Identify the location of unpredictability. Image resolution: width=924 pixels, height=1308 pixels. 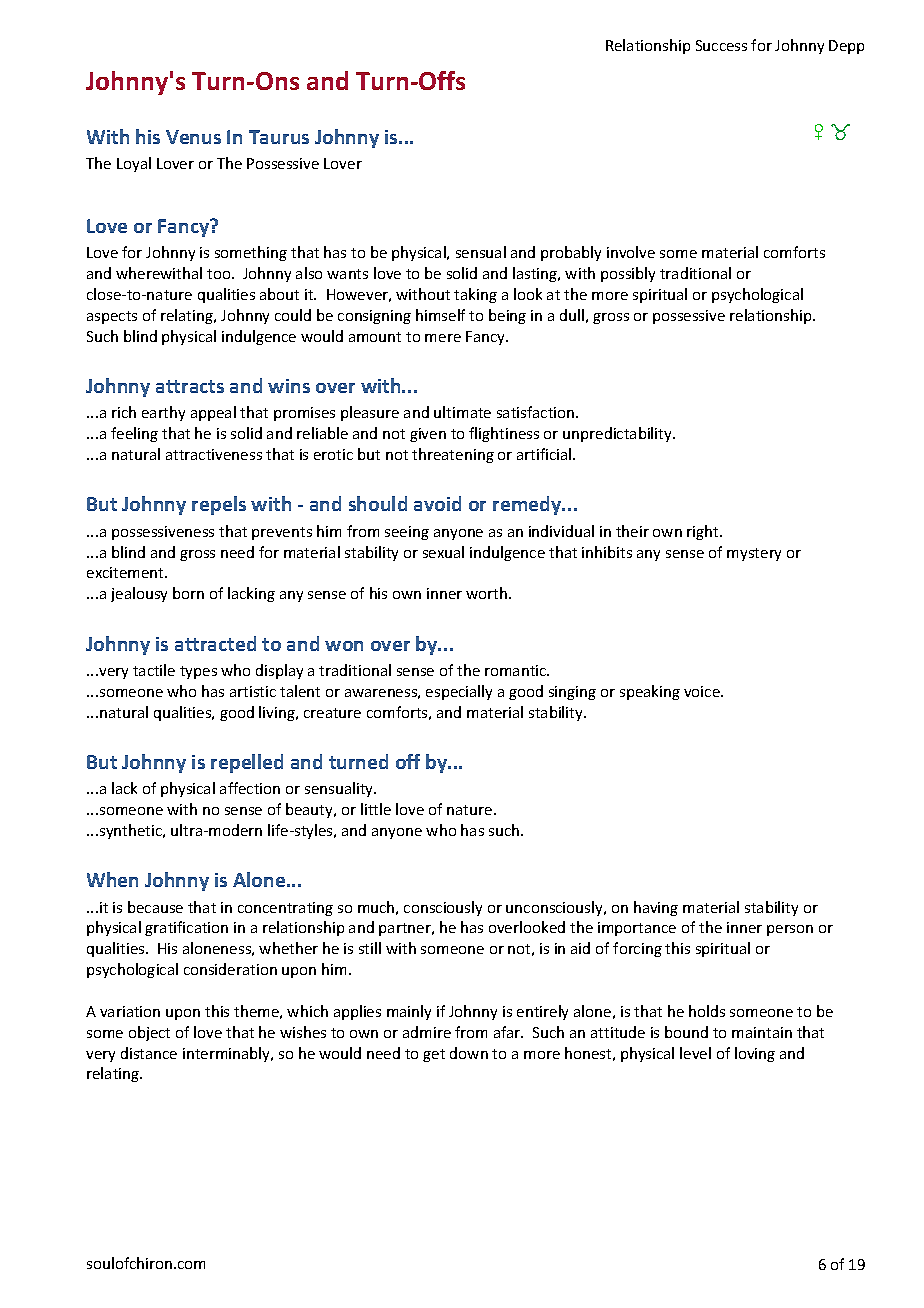
(618, 434).
